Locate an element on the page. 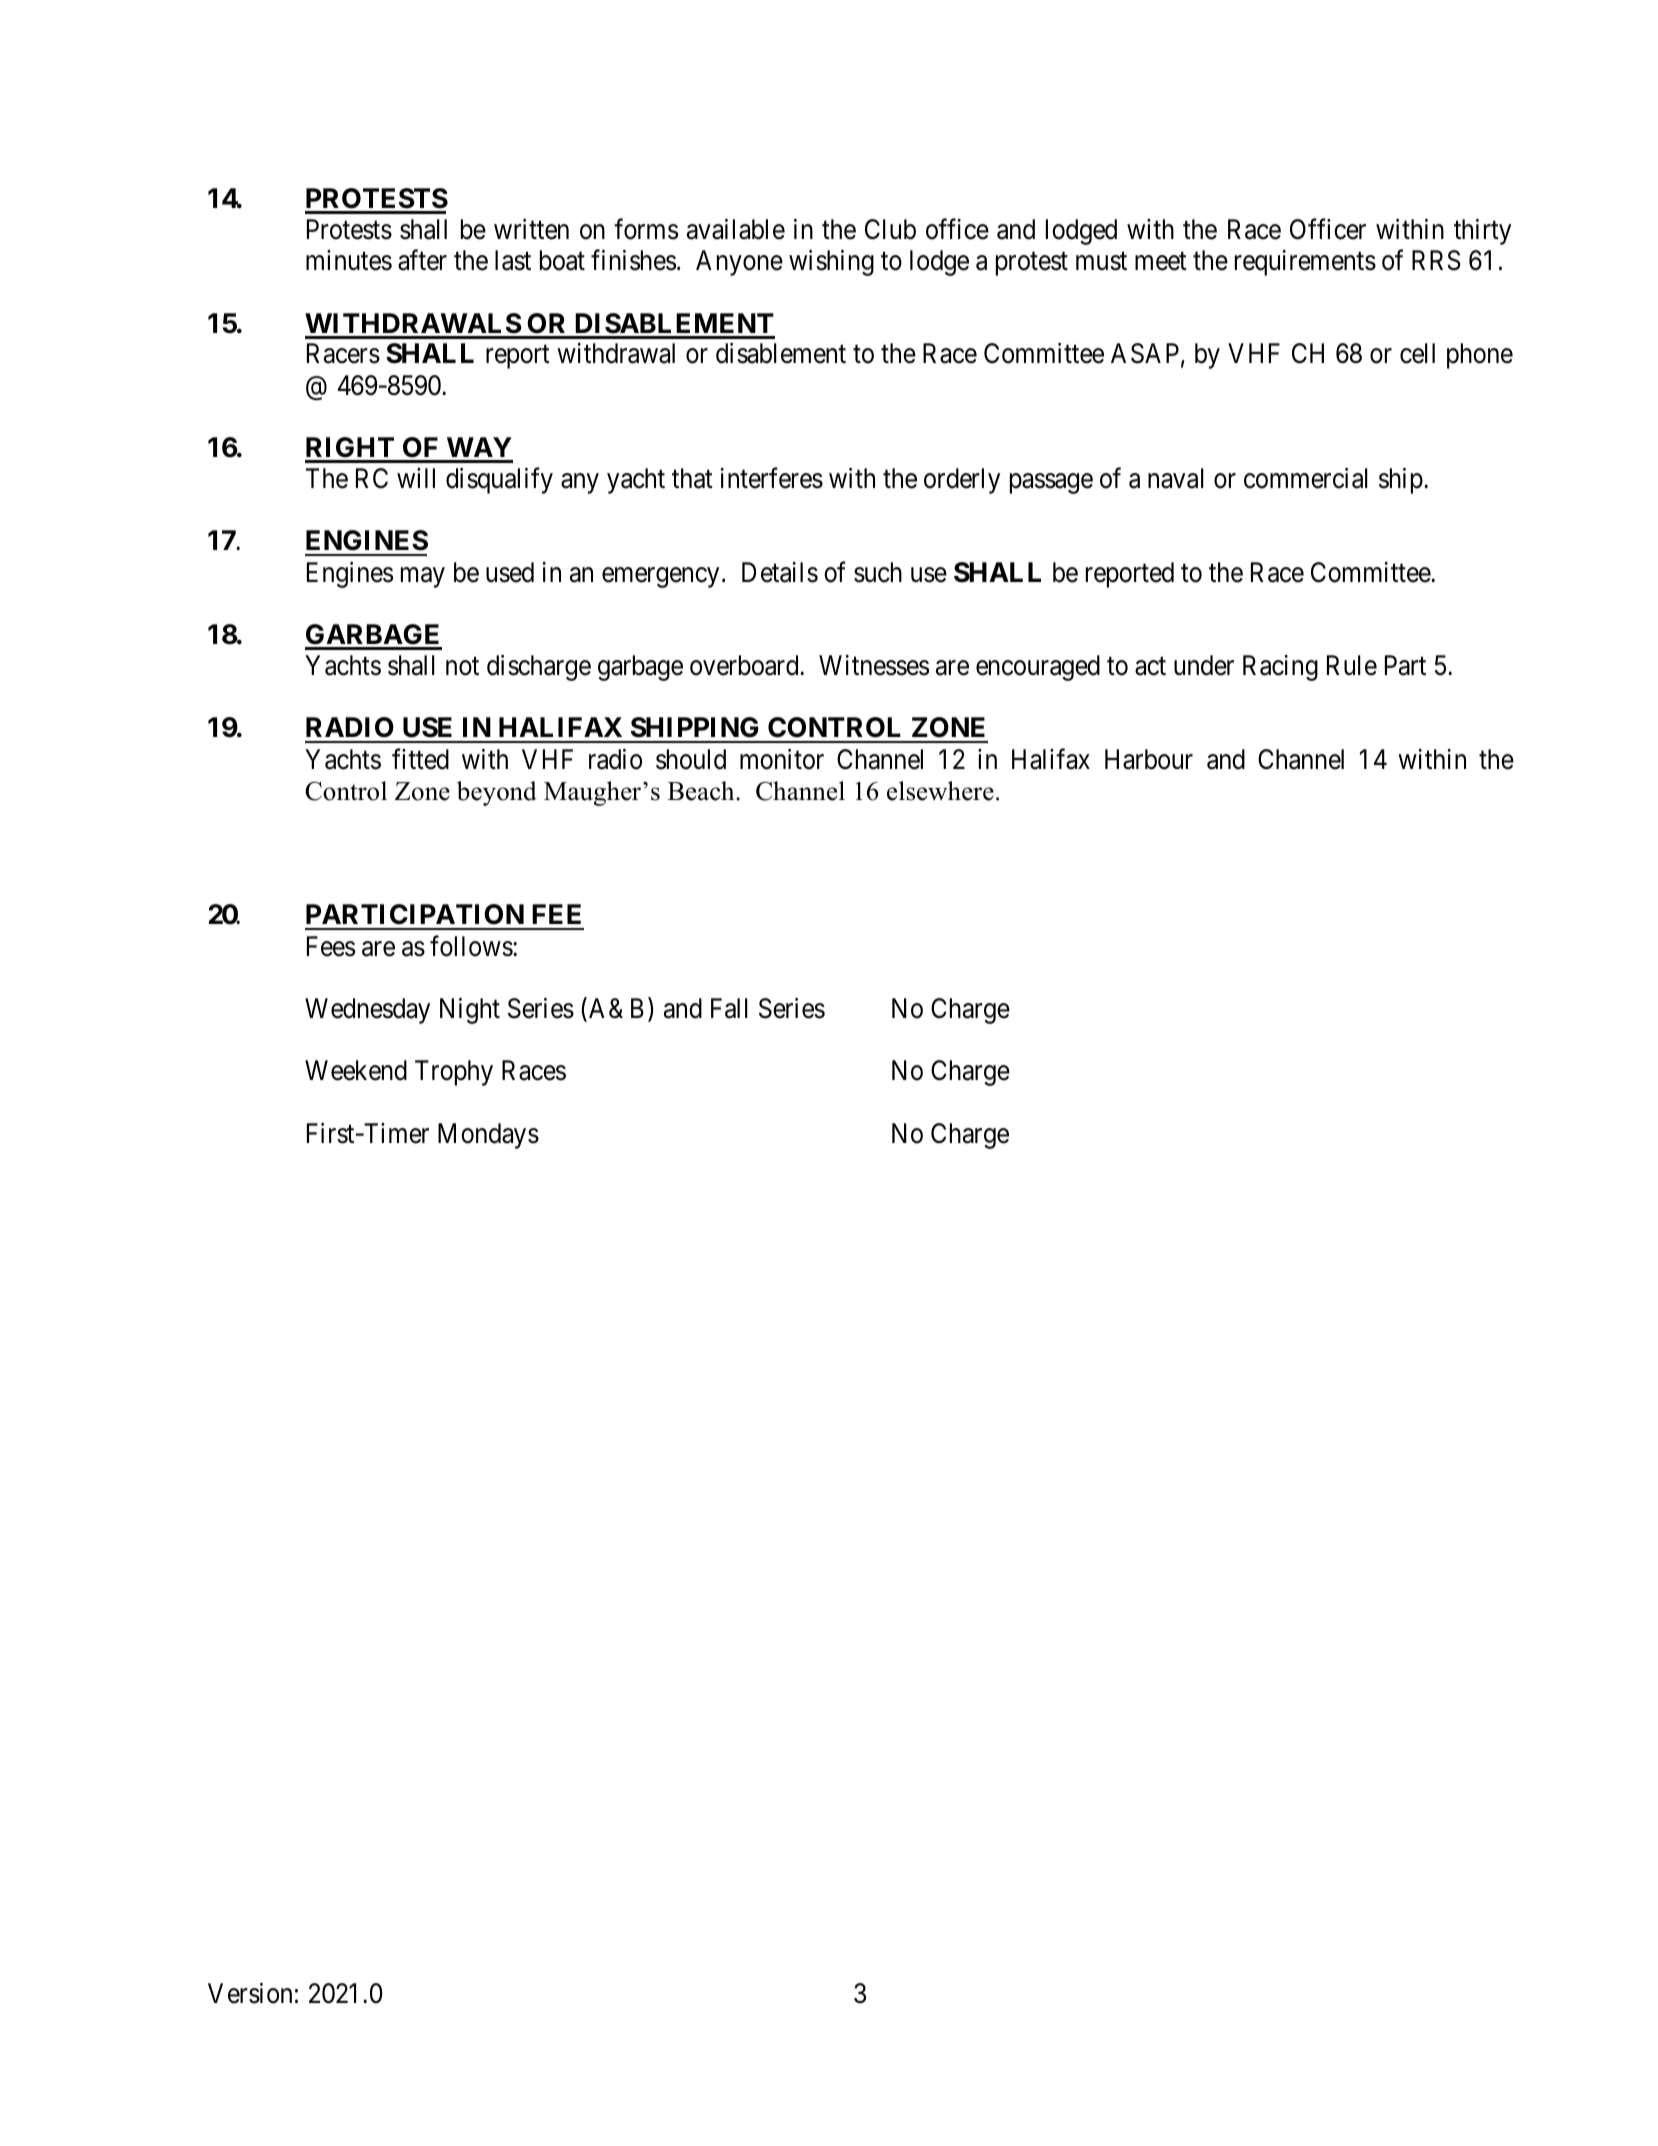 The width and height of the image is (1658, 2146). requirements is located at coordinates (1305, 263).
